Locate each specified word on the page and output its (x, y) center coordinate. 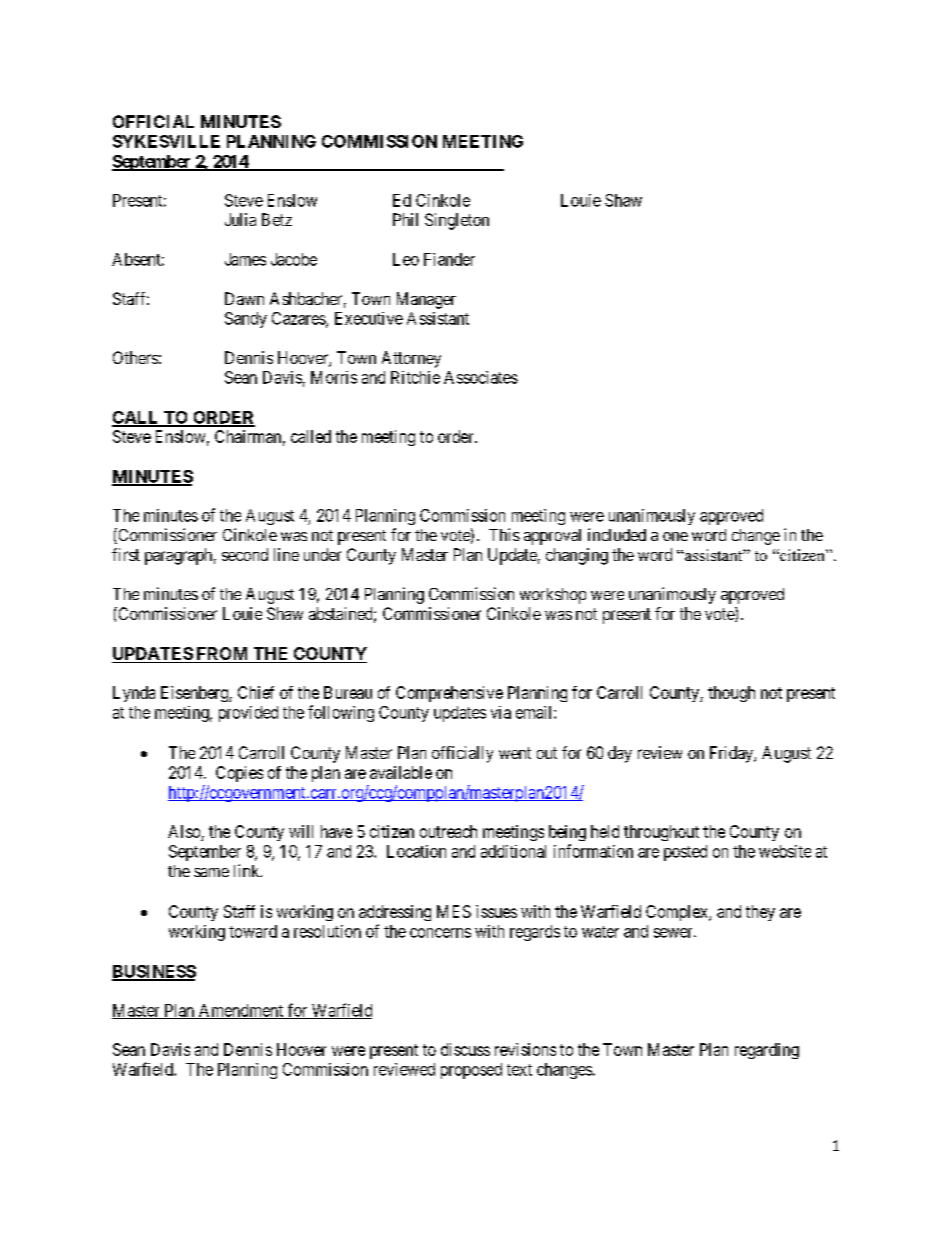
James (245, 259)
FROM (222, 655)
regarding (767, 1051)
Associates (481, 377)
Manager (426, 300)
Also (184, 831)
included (617, 534)
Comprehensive (449, 694)
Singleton (457, 221)
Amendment (241, 1011)
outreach (448, 831)
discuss (465, 1049)
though (731, 694)
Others (135, 357)
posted (685, 853)
